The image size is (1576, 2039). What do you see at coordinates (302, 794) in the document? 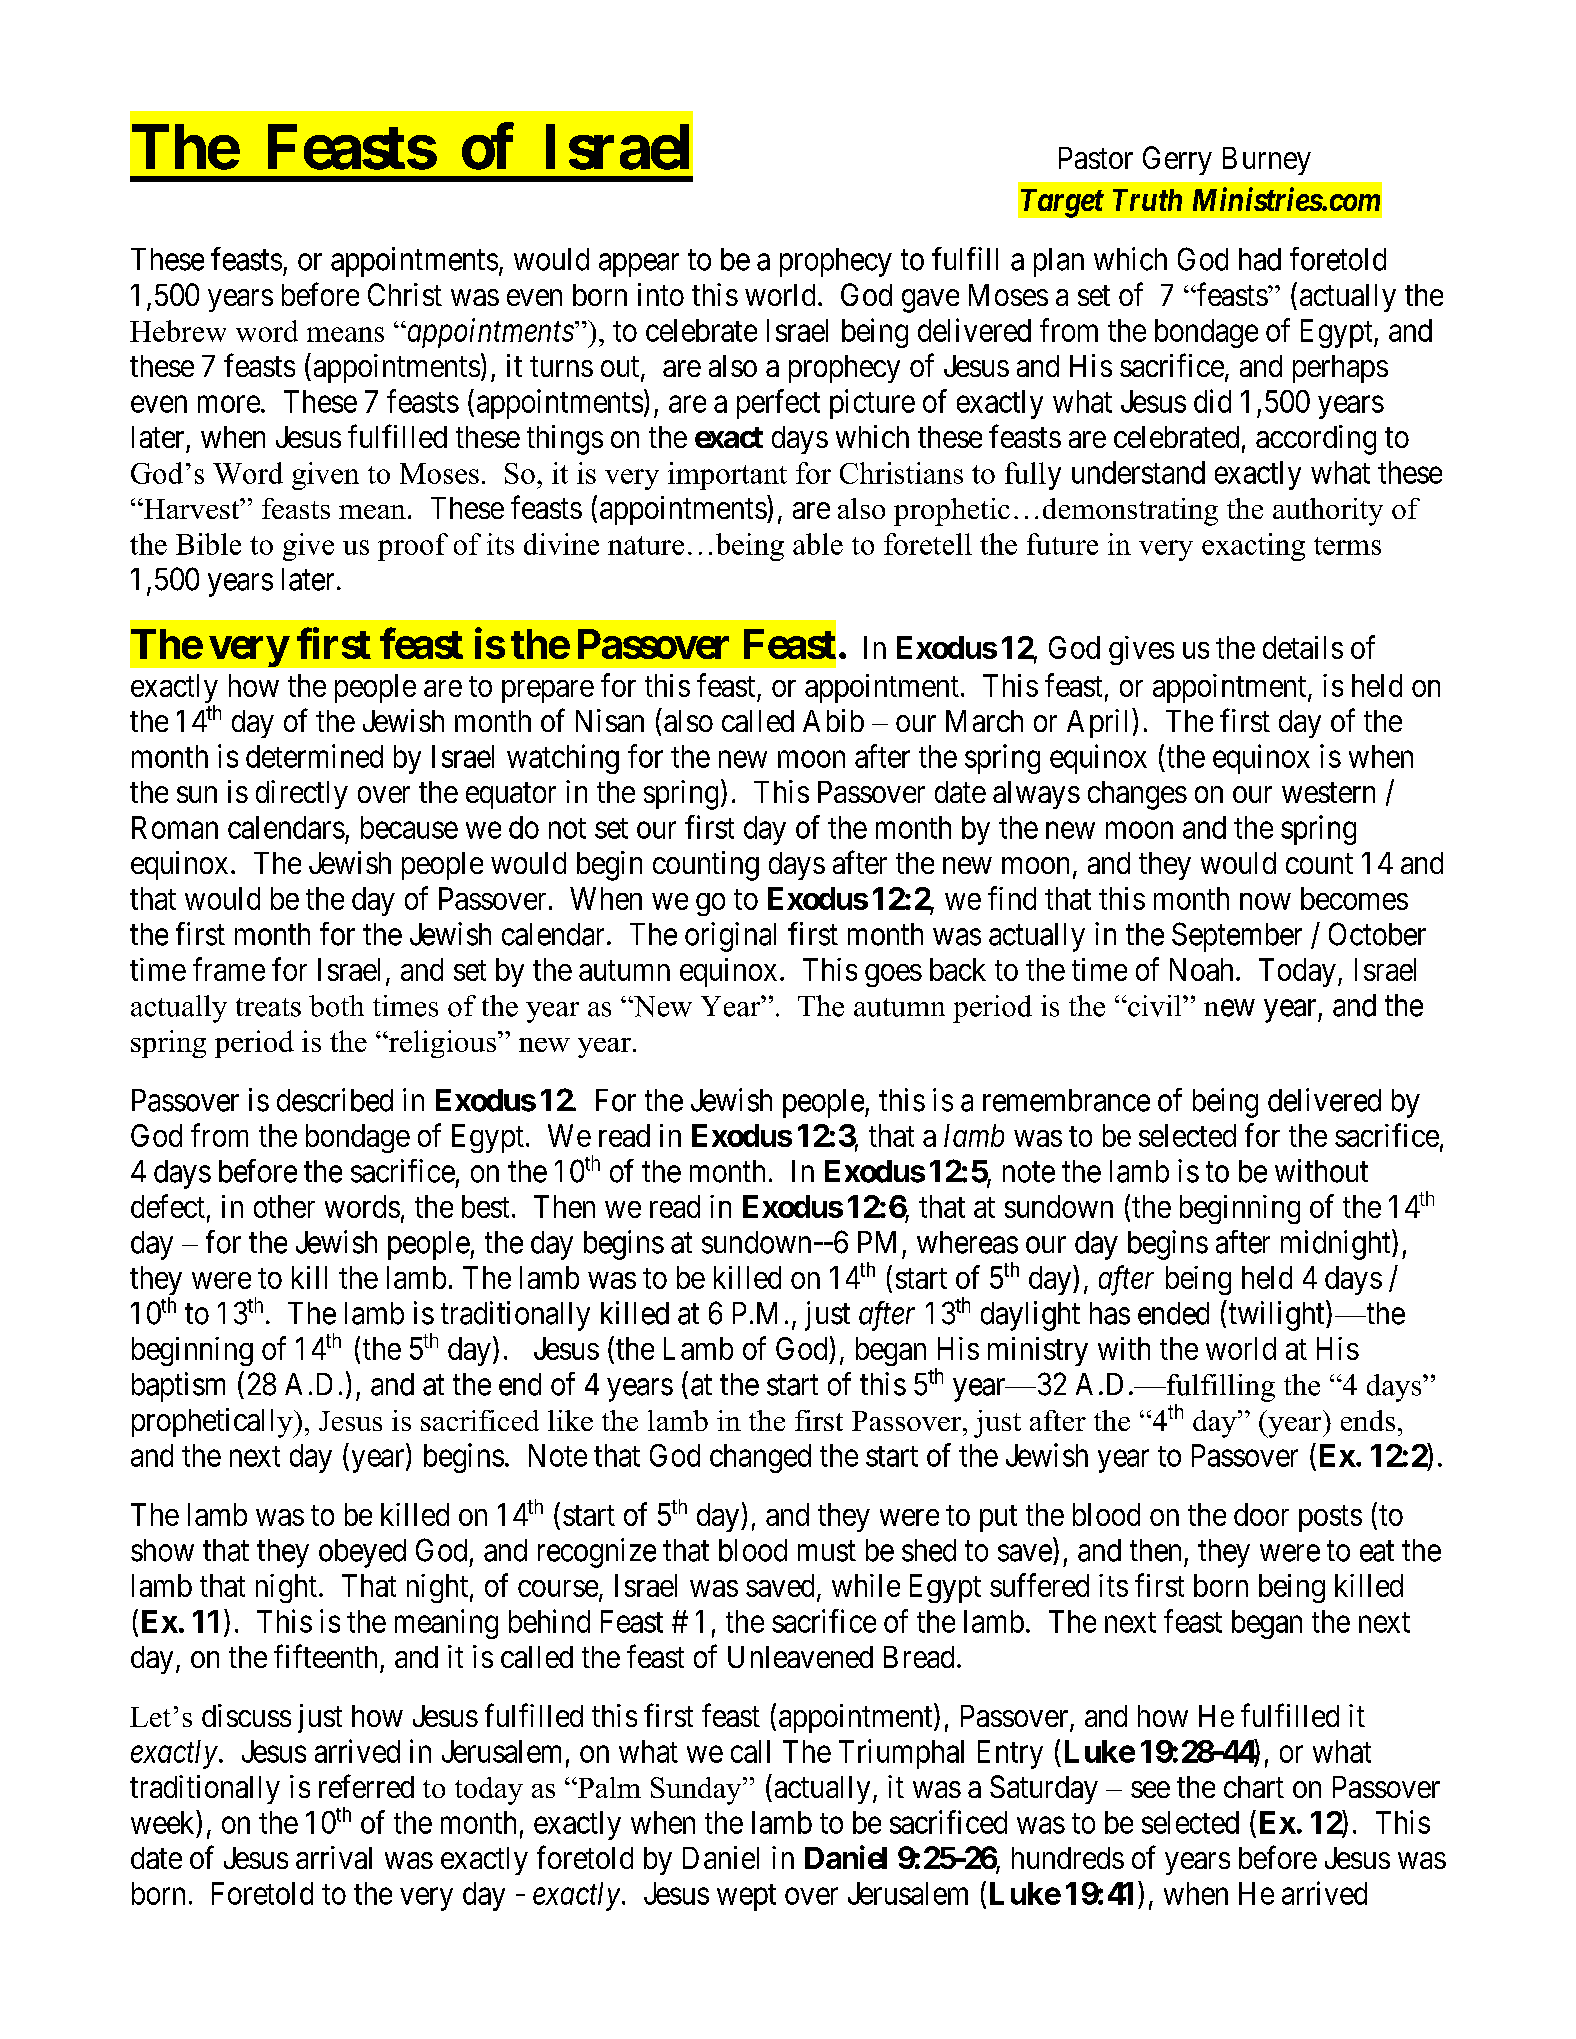
I see `directly` at bounding box center [302, 794].
